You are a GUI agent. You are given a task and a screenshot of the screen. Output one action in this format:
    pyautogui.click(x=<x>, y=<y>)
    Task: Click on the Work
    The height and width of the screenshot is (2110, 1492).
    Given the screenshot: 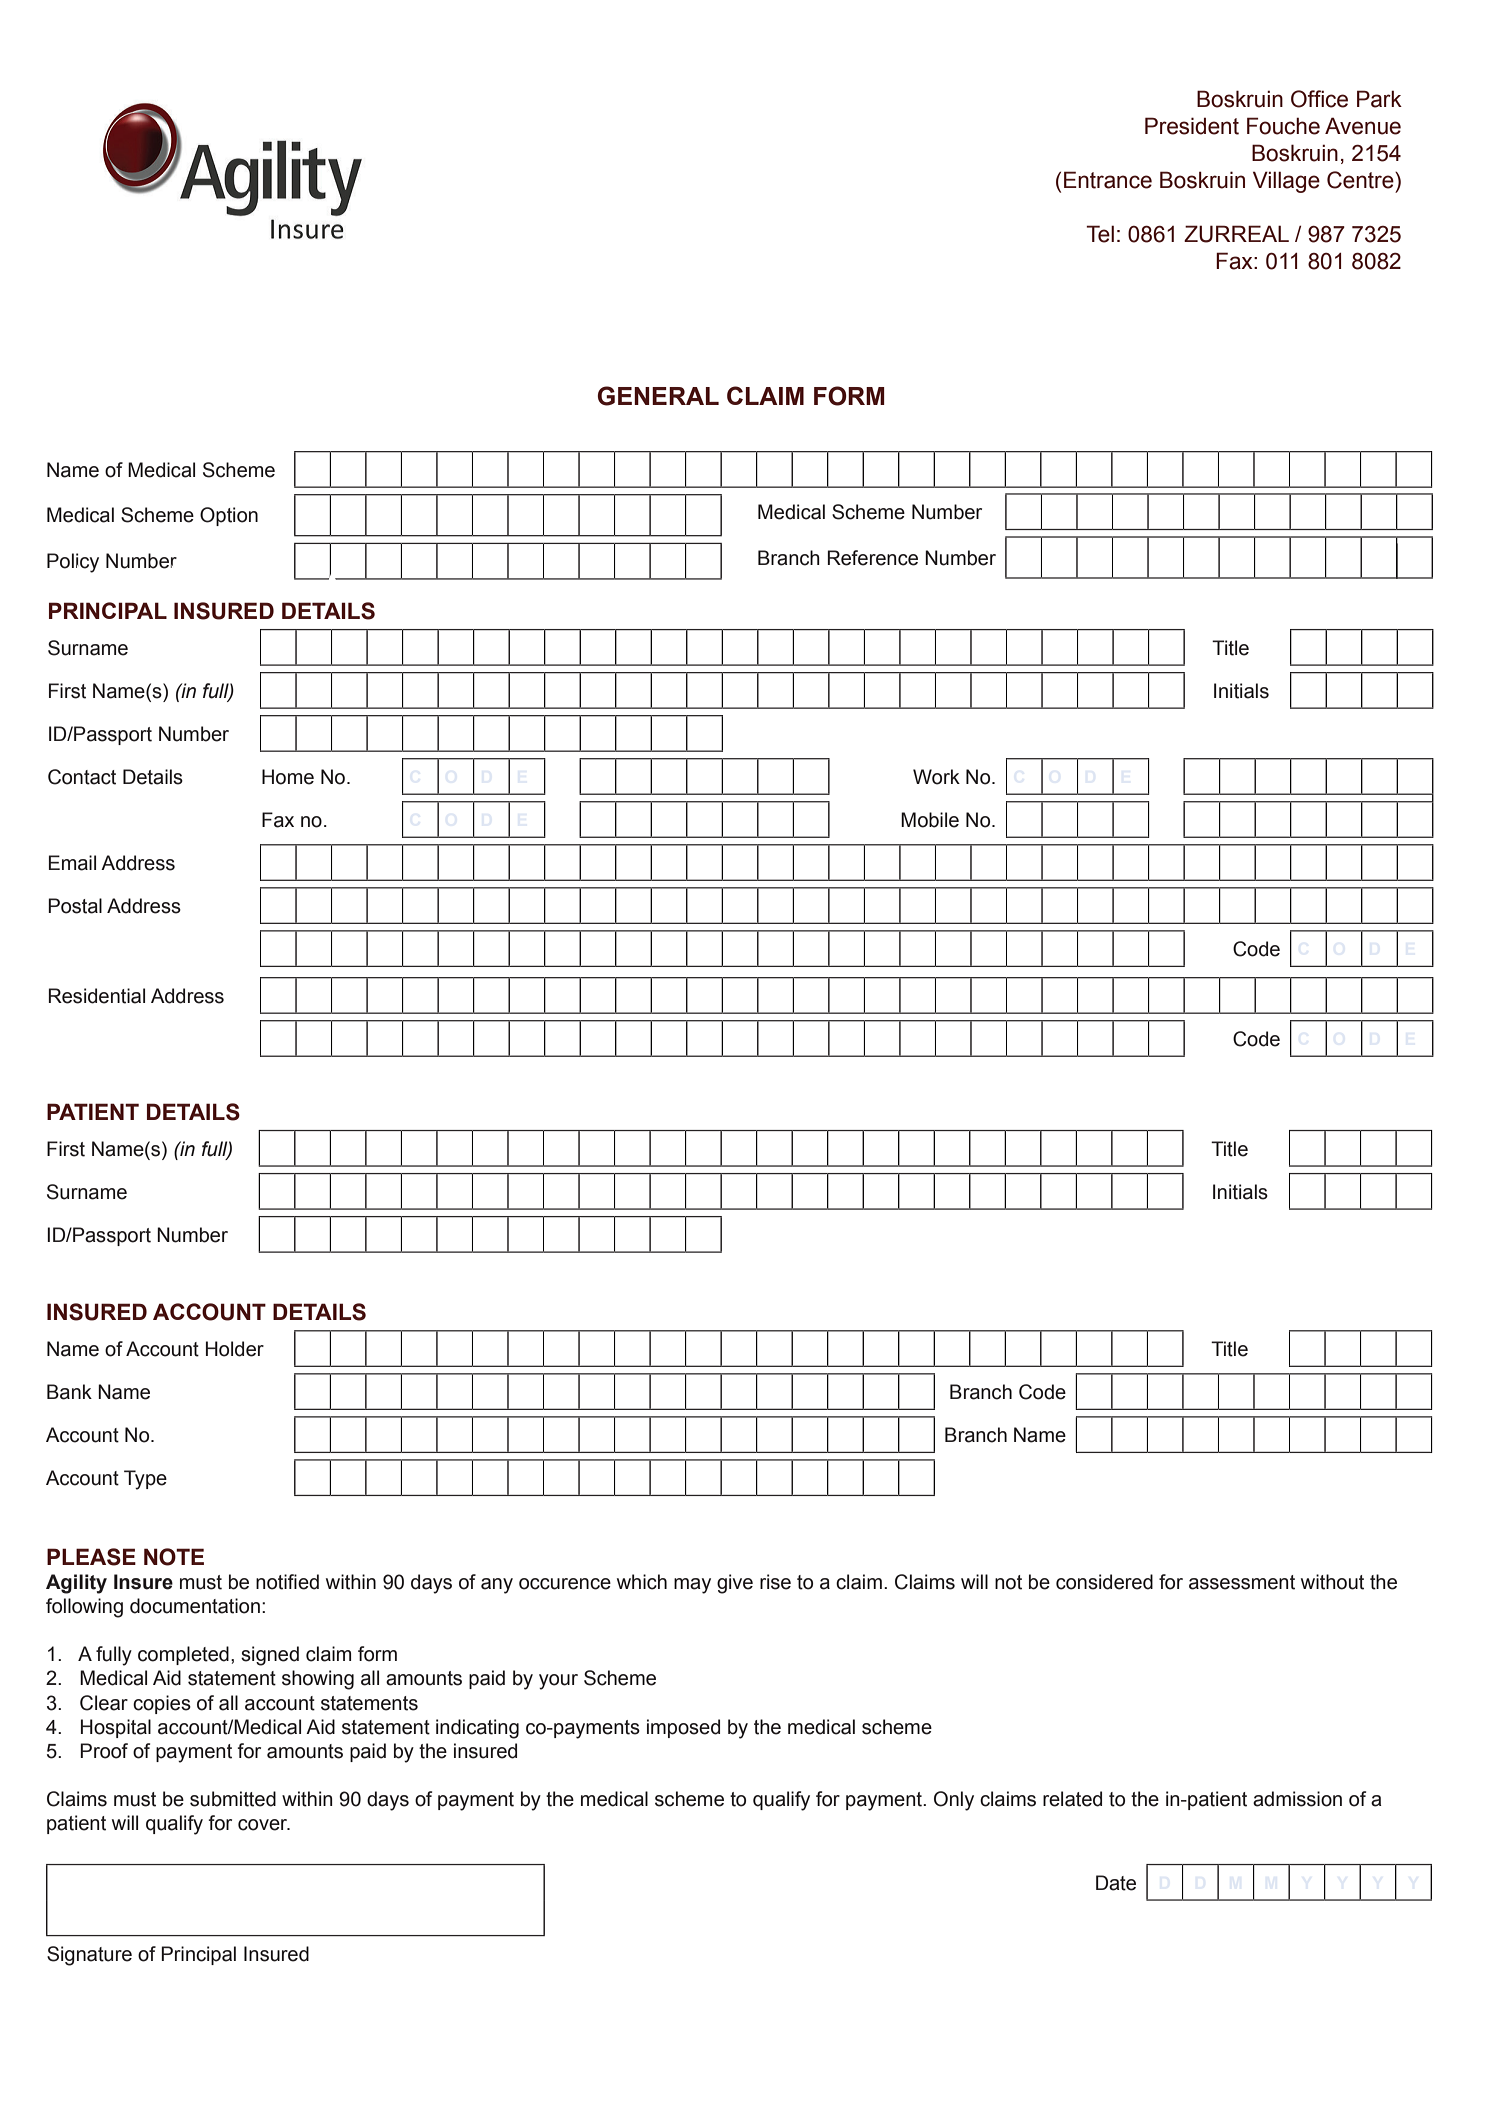 What is the action you would take?
    pyautogui.click(x=936, y=777)
